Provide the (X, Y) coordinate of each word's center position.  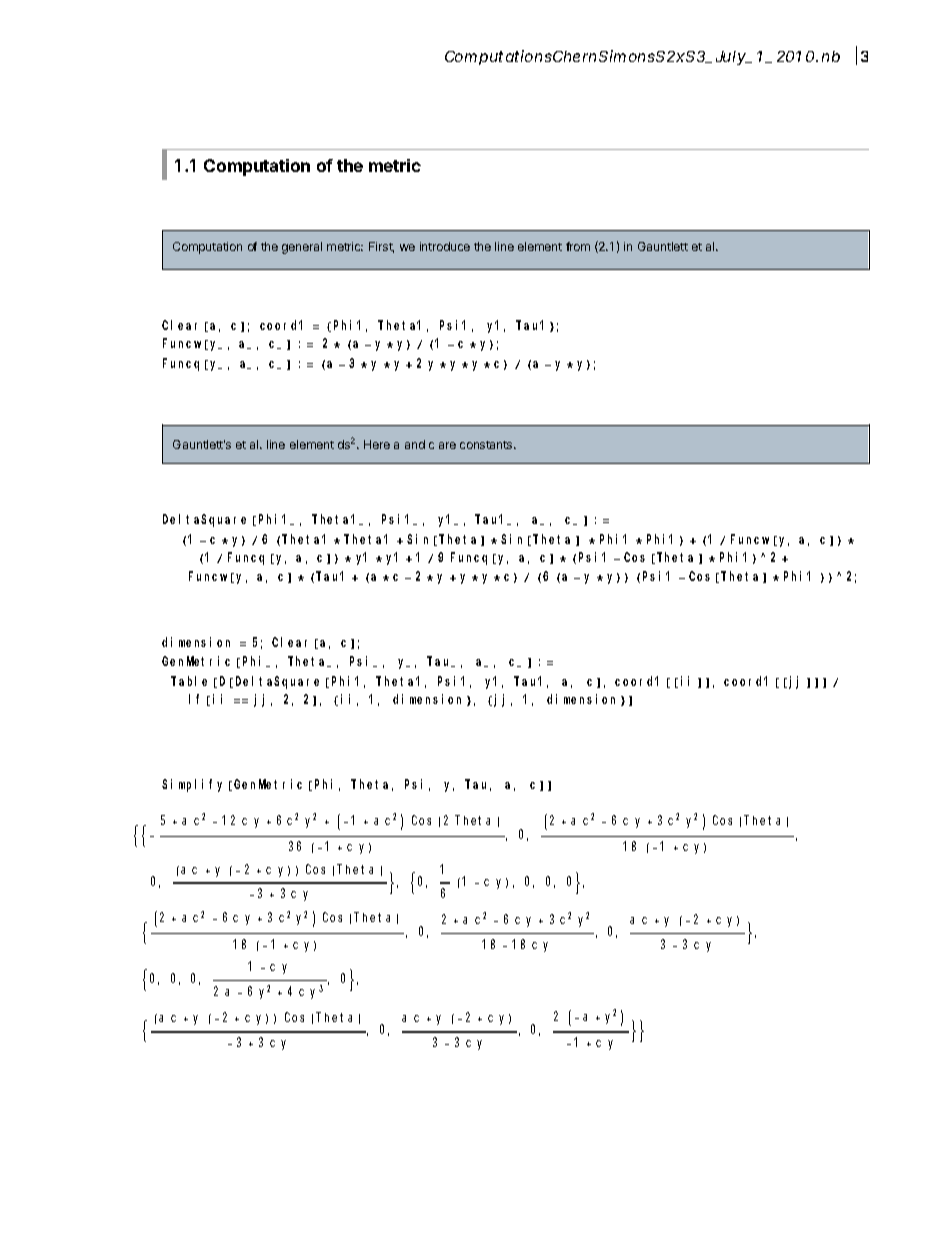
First (381, 247)
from (578, 246)
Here (377, 444)
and (415, 444)
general (302, 248)
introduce (445, 246)
